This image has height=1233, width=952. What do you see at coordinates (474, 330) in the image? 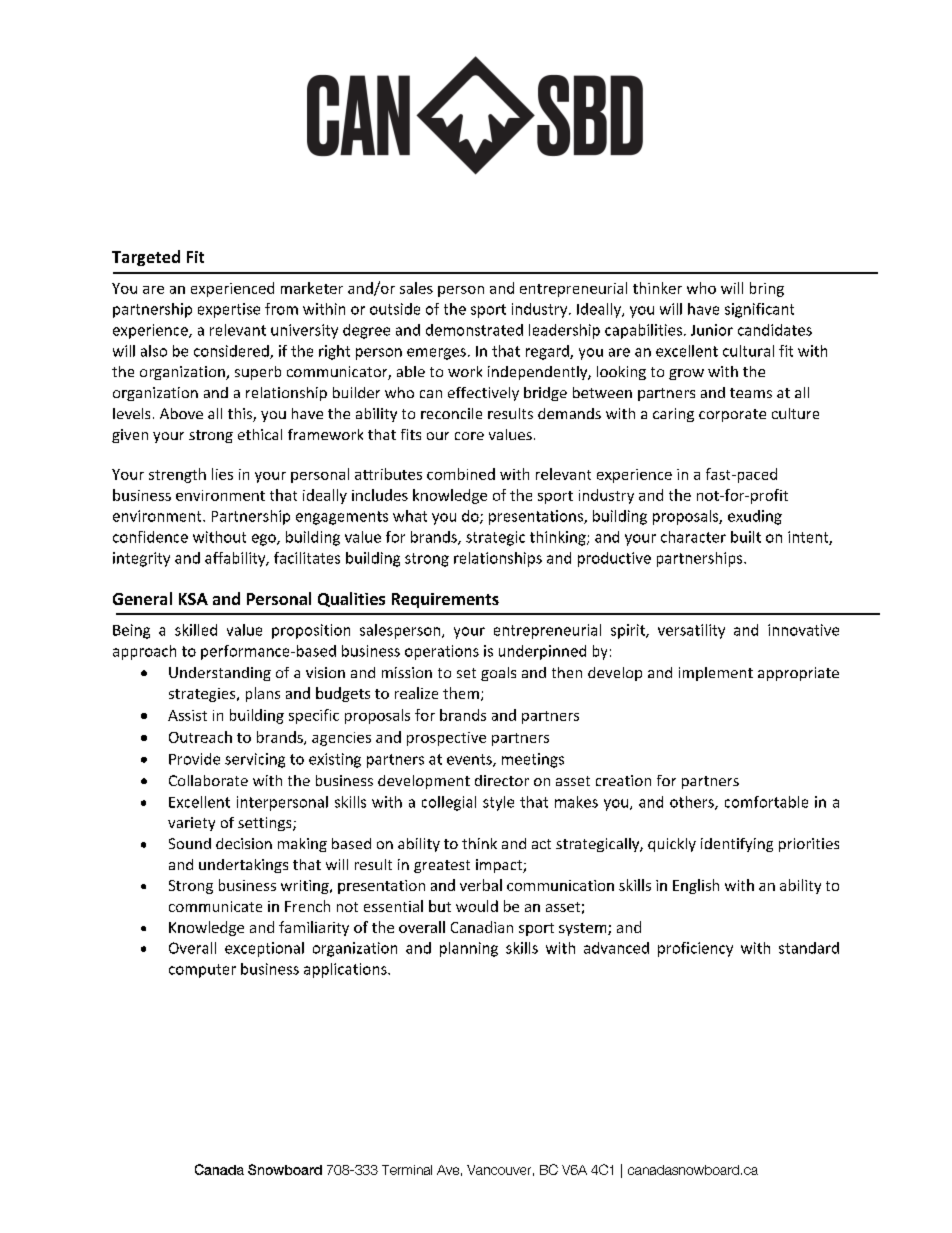
I see `demonstrated` at bounding box center [474, 330].
